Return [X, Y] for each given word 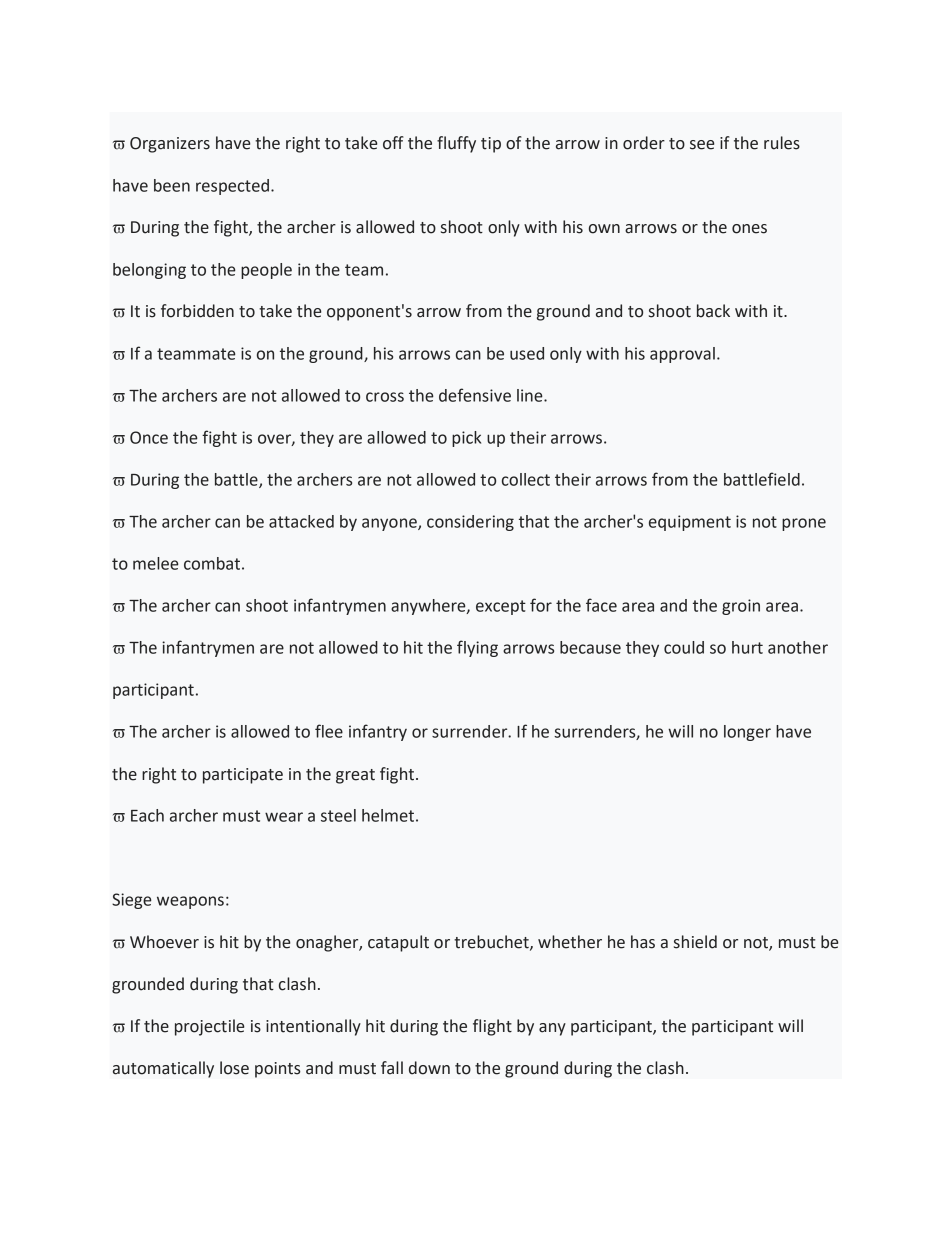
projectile [209, 1027]
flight [492, 1027]
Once [149, 437]
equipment [690, 523]
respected [232, 187]
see [702, 145]
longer [747, 733]
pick [466, 439]
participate [243, 776]
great [355, 776]
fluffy [456, 144]
